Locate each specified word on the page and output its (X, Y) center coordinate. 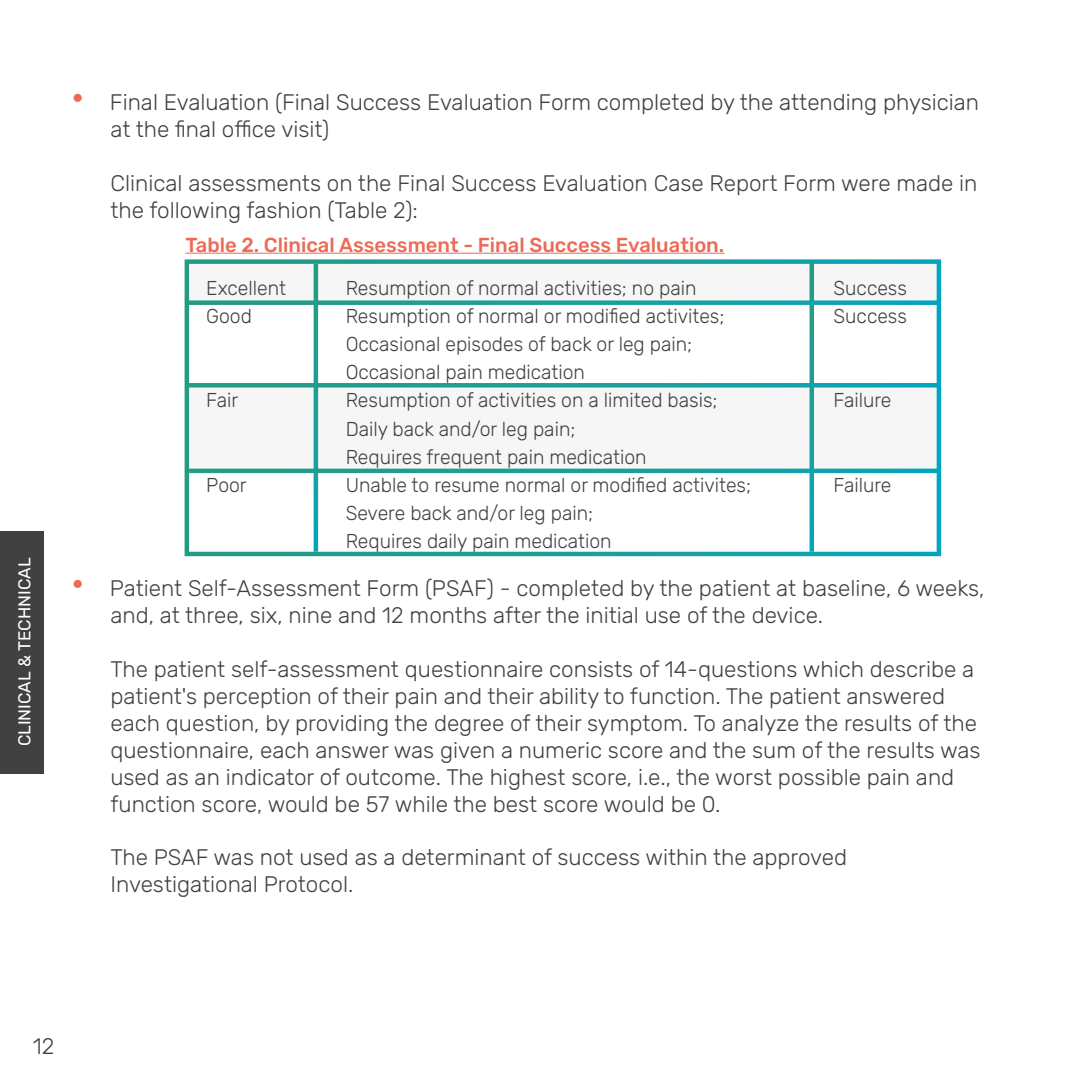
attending (828, 104)
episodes (484, 346)
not (277, 857)
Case (679, 183)
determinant (464, 857)
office (249, 128)
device (785, 615)
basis (690, 400)
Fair (222, 400)
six (265, 616)
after (517, 614)
